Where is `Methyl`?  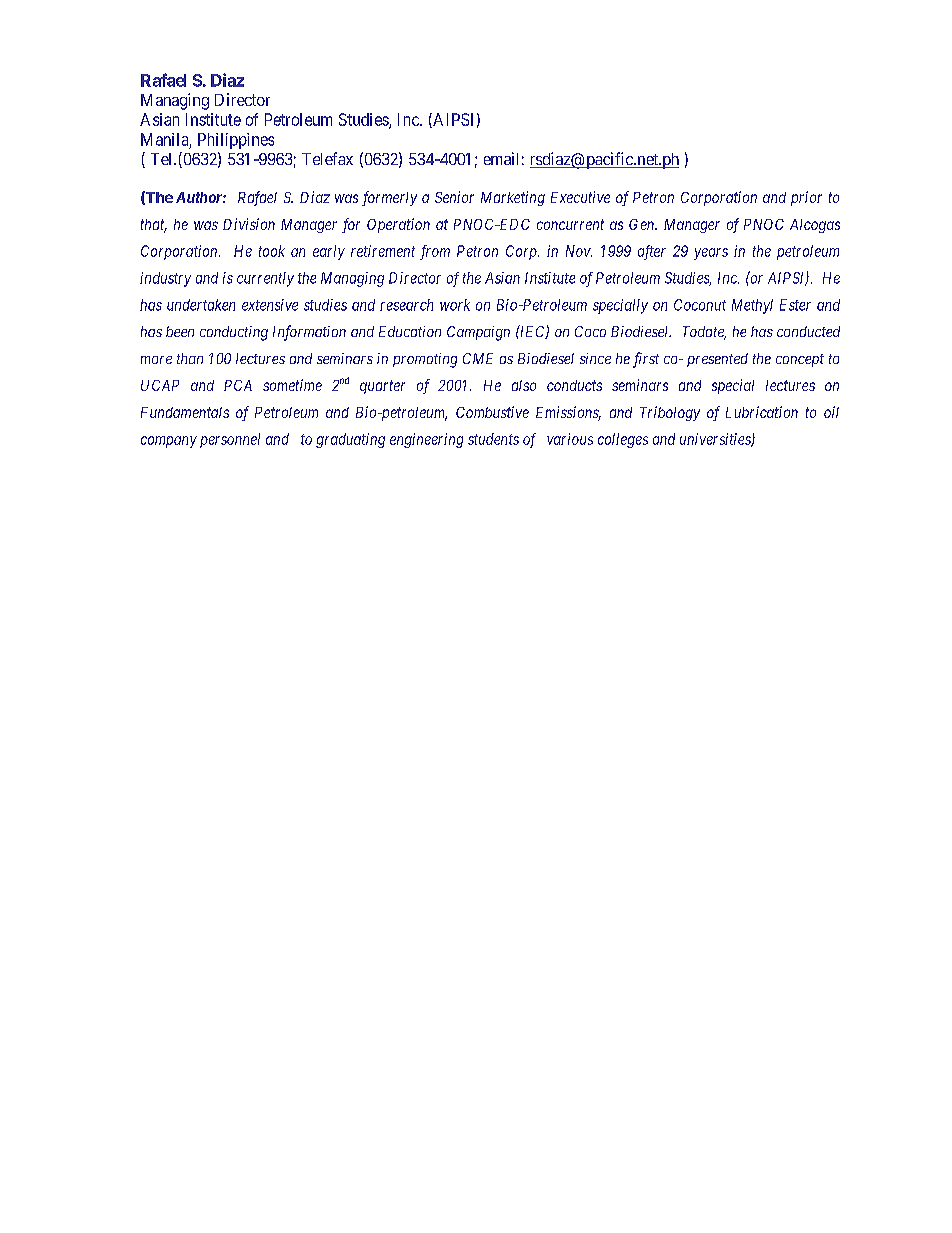
Methyl is located at coordinates (752, 306).
